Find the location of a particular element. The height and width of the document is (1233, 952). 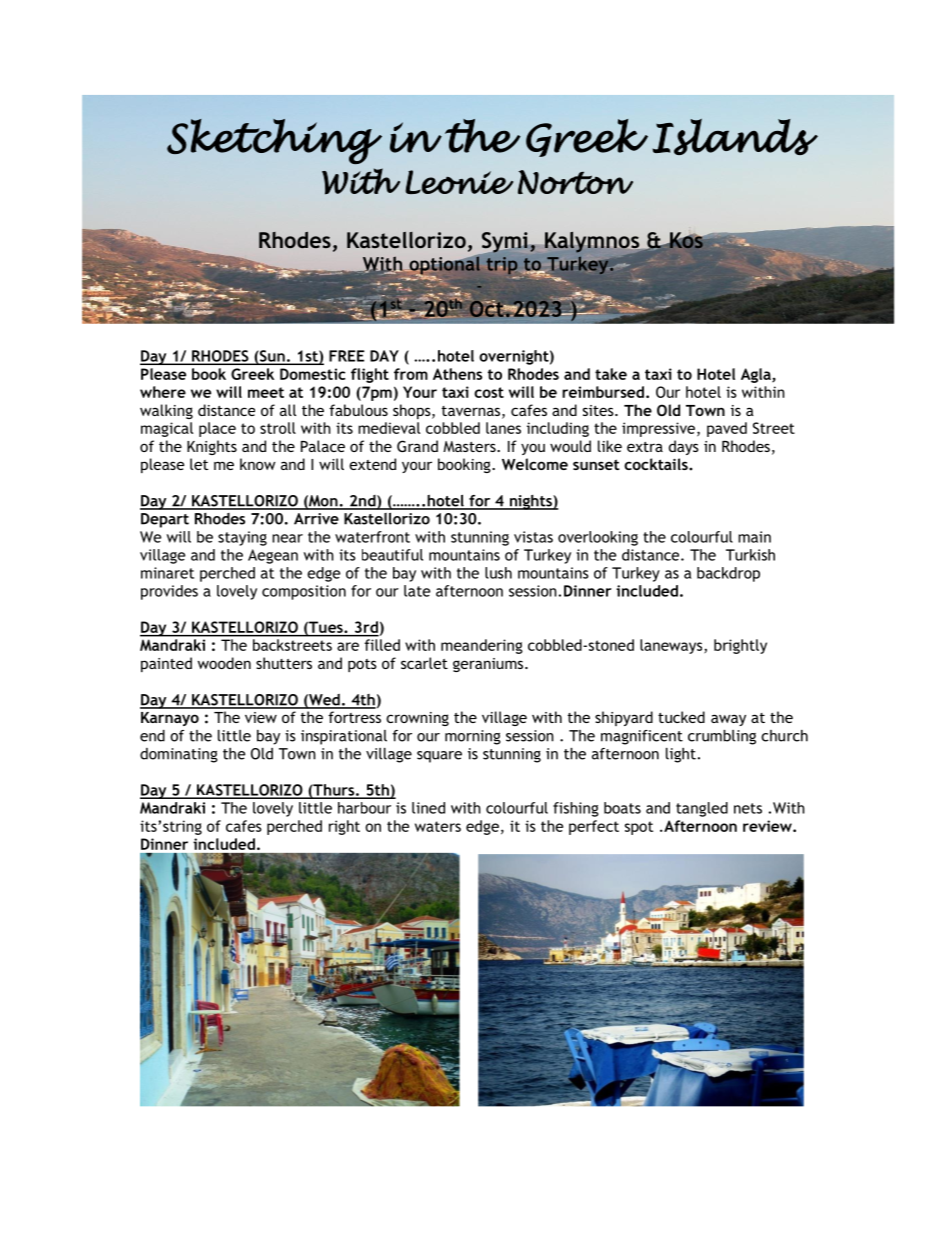

backdrop is located at coordinates (728, 574).
